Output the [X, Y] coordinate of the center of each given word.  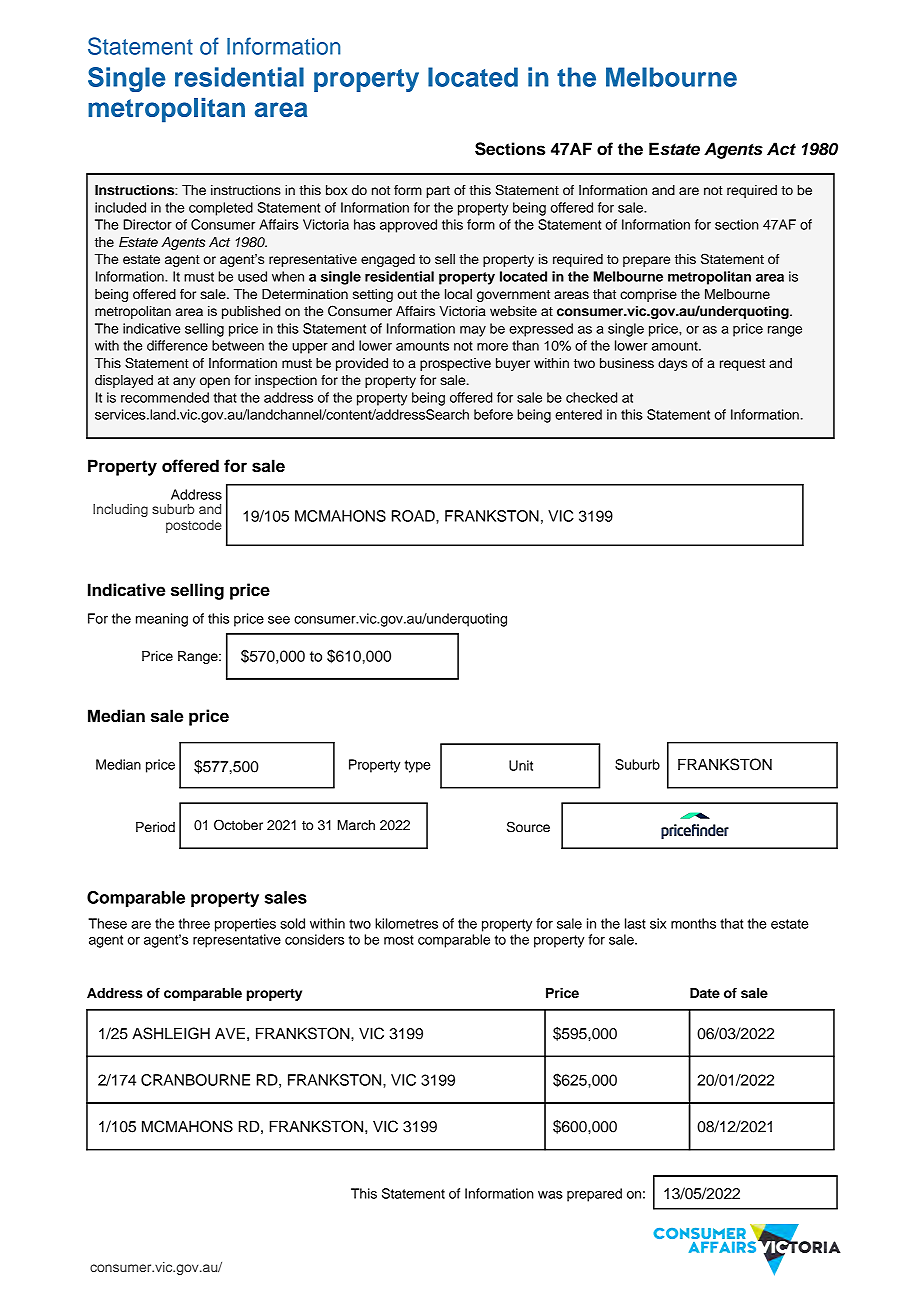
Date [705, 993]
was [550, 1195]
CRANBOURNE [195, 1080]
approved [408, 226]
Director [147, 224]
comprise [648, 295]
